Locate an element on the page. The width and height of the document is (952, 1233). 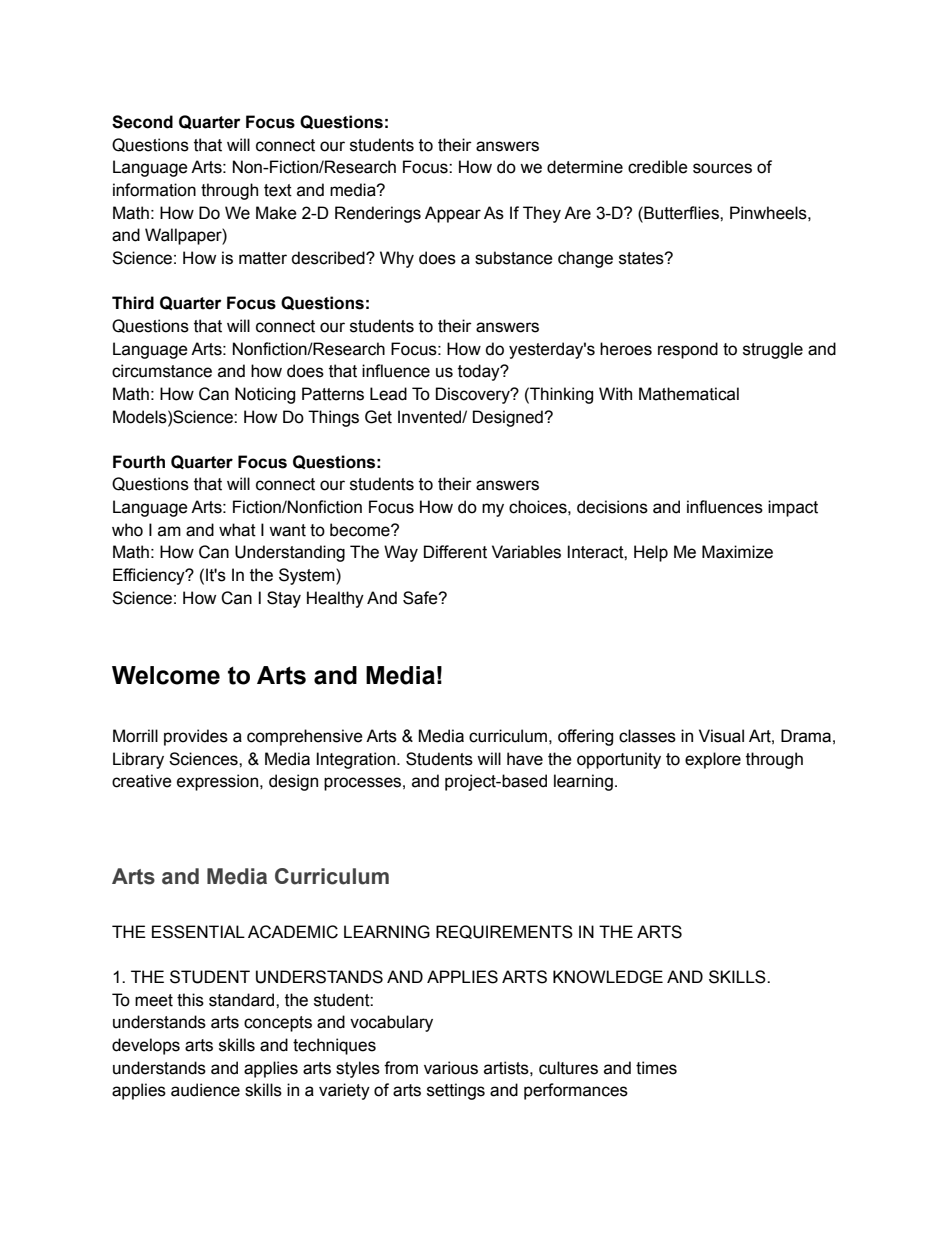
circumstance is located at coordinates (162, 371).
